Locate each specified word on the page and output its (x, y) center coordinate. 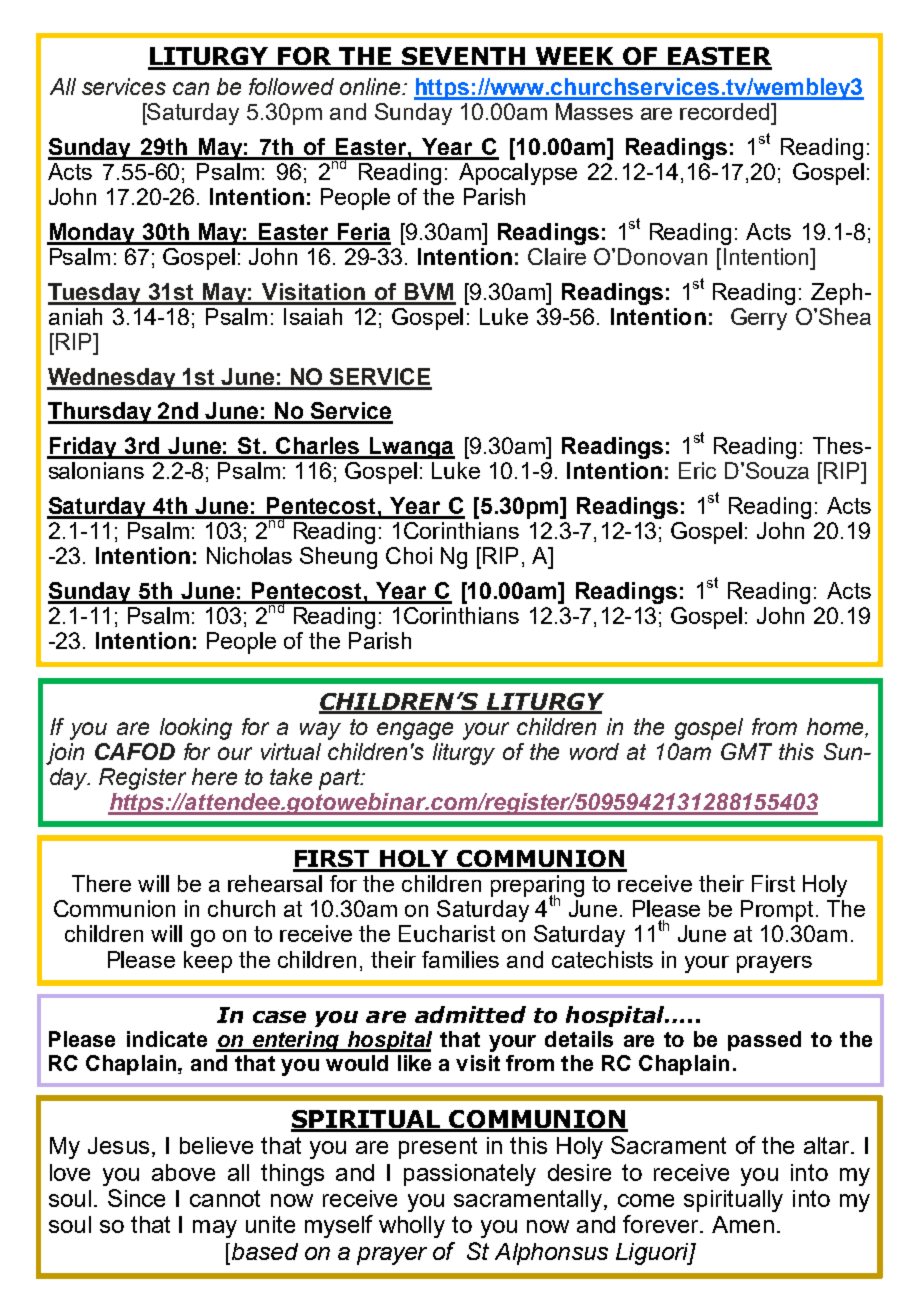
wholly (412, 1227)
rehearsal (275, 883)
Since (136, 1198)
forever (662, 1224)
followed (291, 86)
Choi (409, 555)
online (371, 86)
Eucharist (447, 933)
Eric (697, 470)
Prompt (777, 911)
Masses (594, 111)
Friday (83, 448)
